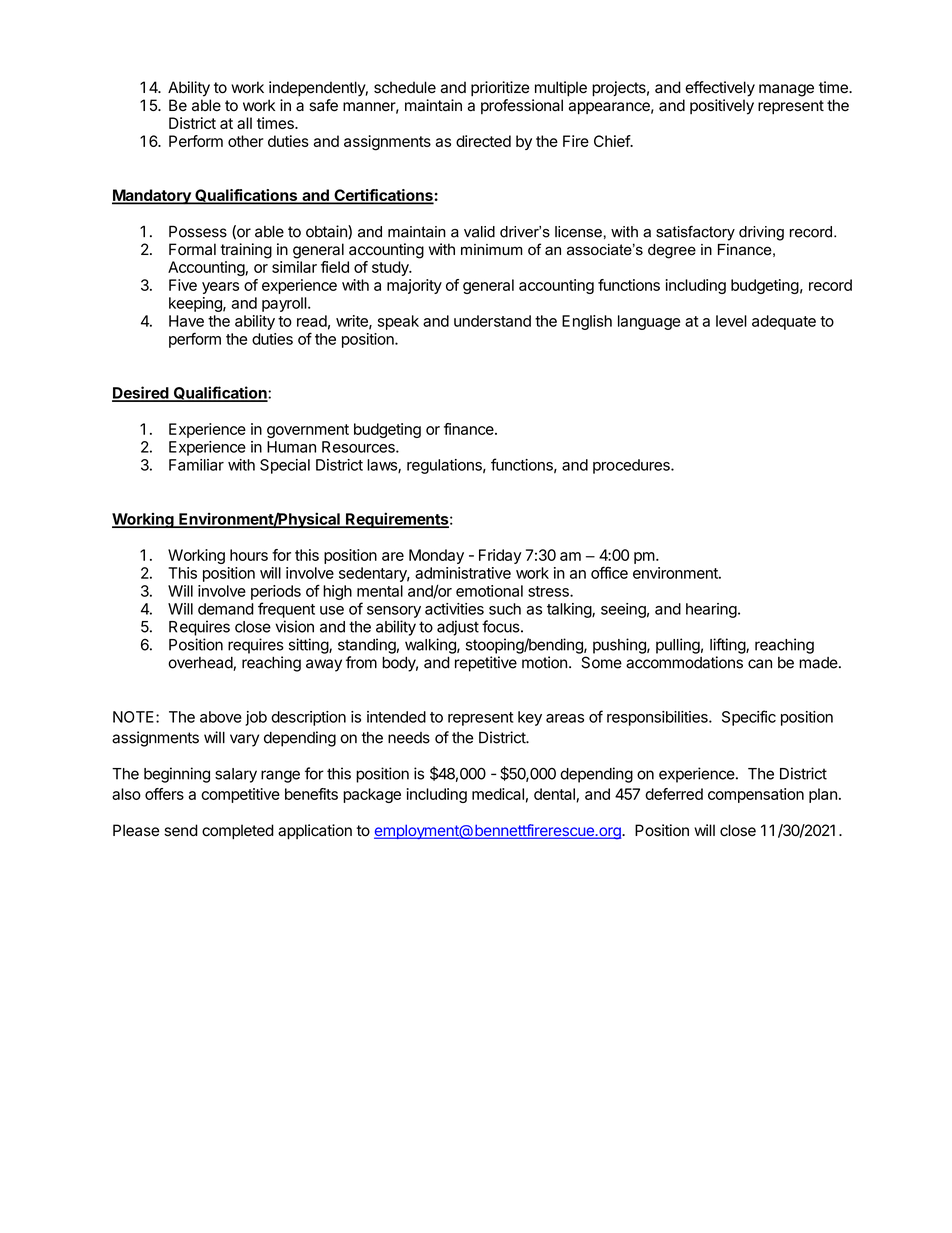 This screenshot has width=952, height=1233. What do you see at coordinates (220, 288) in the screenshot?
I see `years` at bounding box center [220, 288].
